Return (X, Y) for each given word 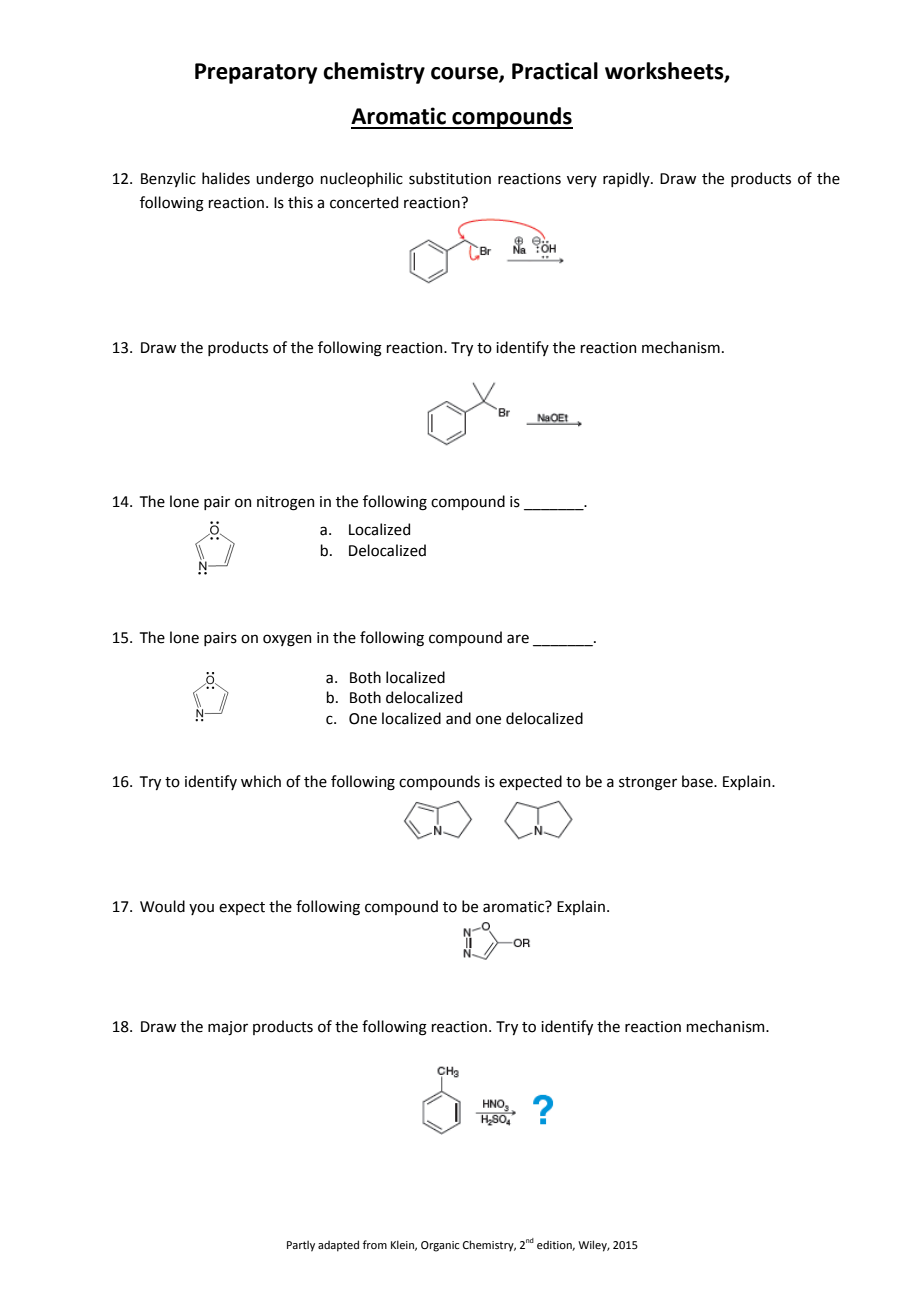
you (201, 909)
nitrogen (285, 503)
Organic (440, 1246)
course (465, 74)
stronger (648, 784)
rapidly (627, 179)
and (458, 718)
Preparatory (256, 73)
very (582, 181)
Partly (301, 1246)
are (518, 639)
